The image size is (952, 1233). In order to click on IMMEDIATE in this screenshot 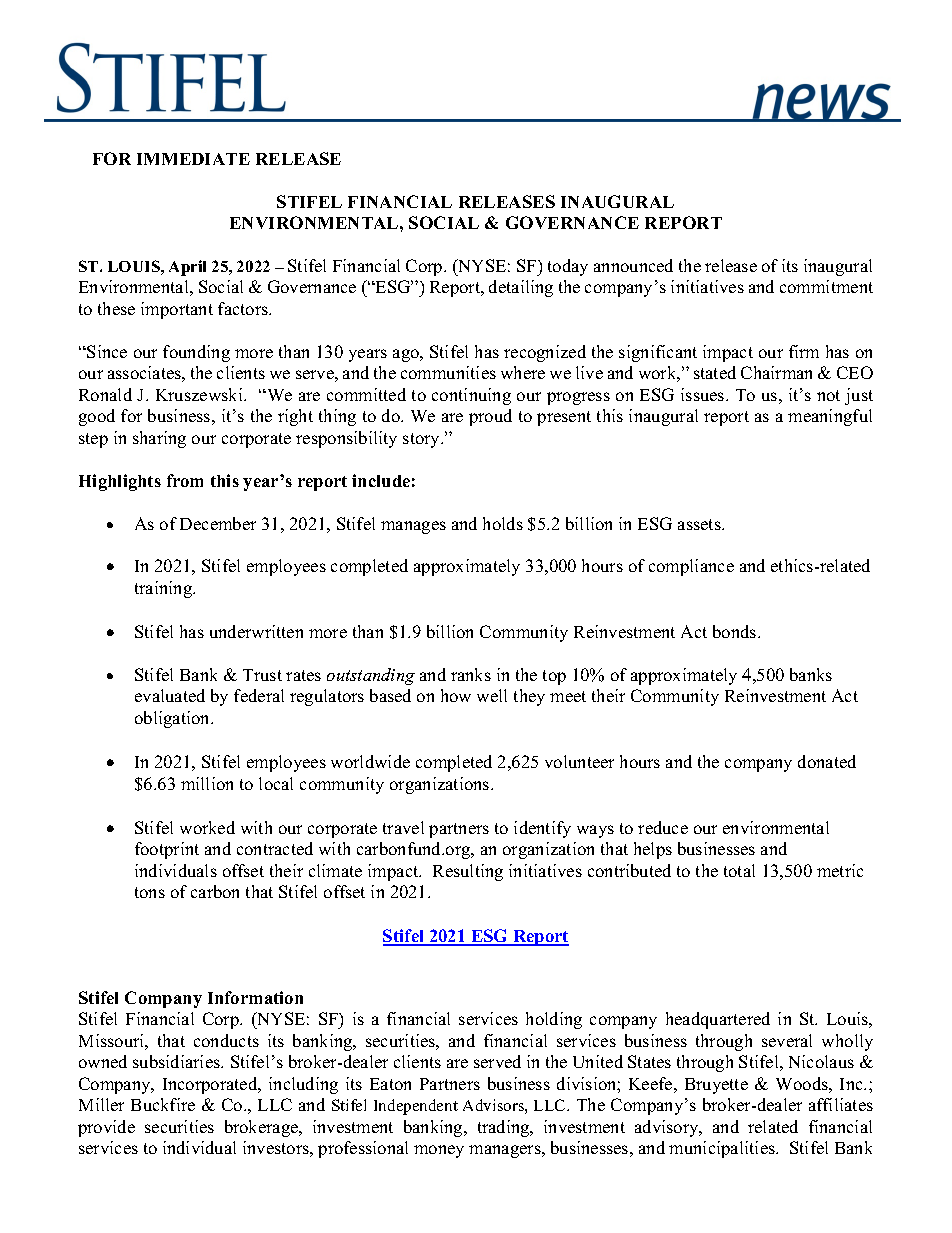, I will do `click(193, 159)`.
